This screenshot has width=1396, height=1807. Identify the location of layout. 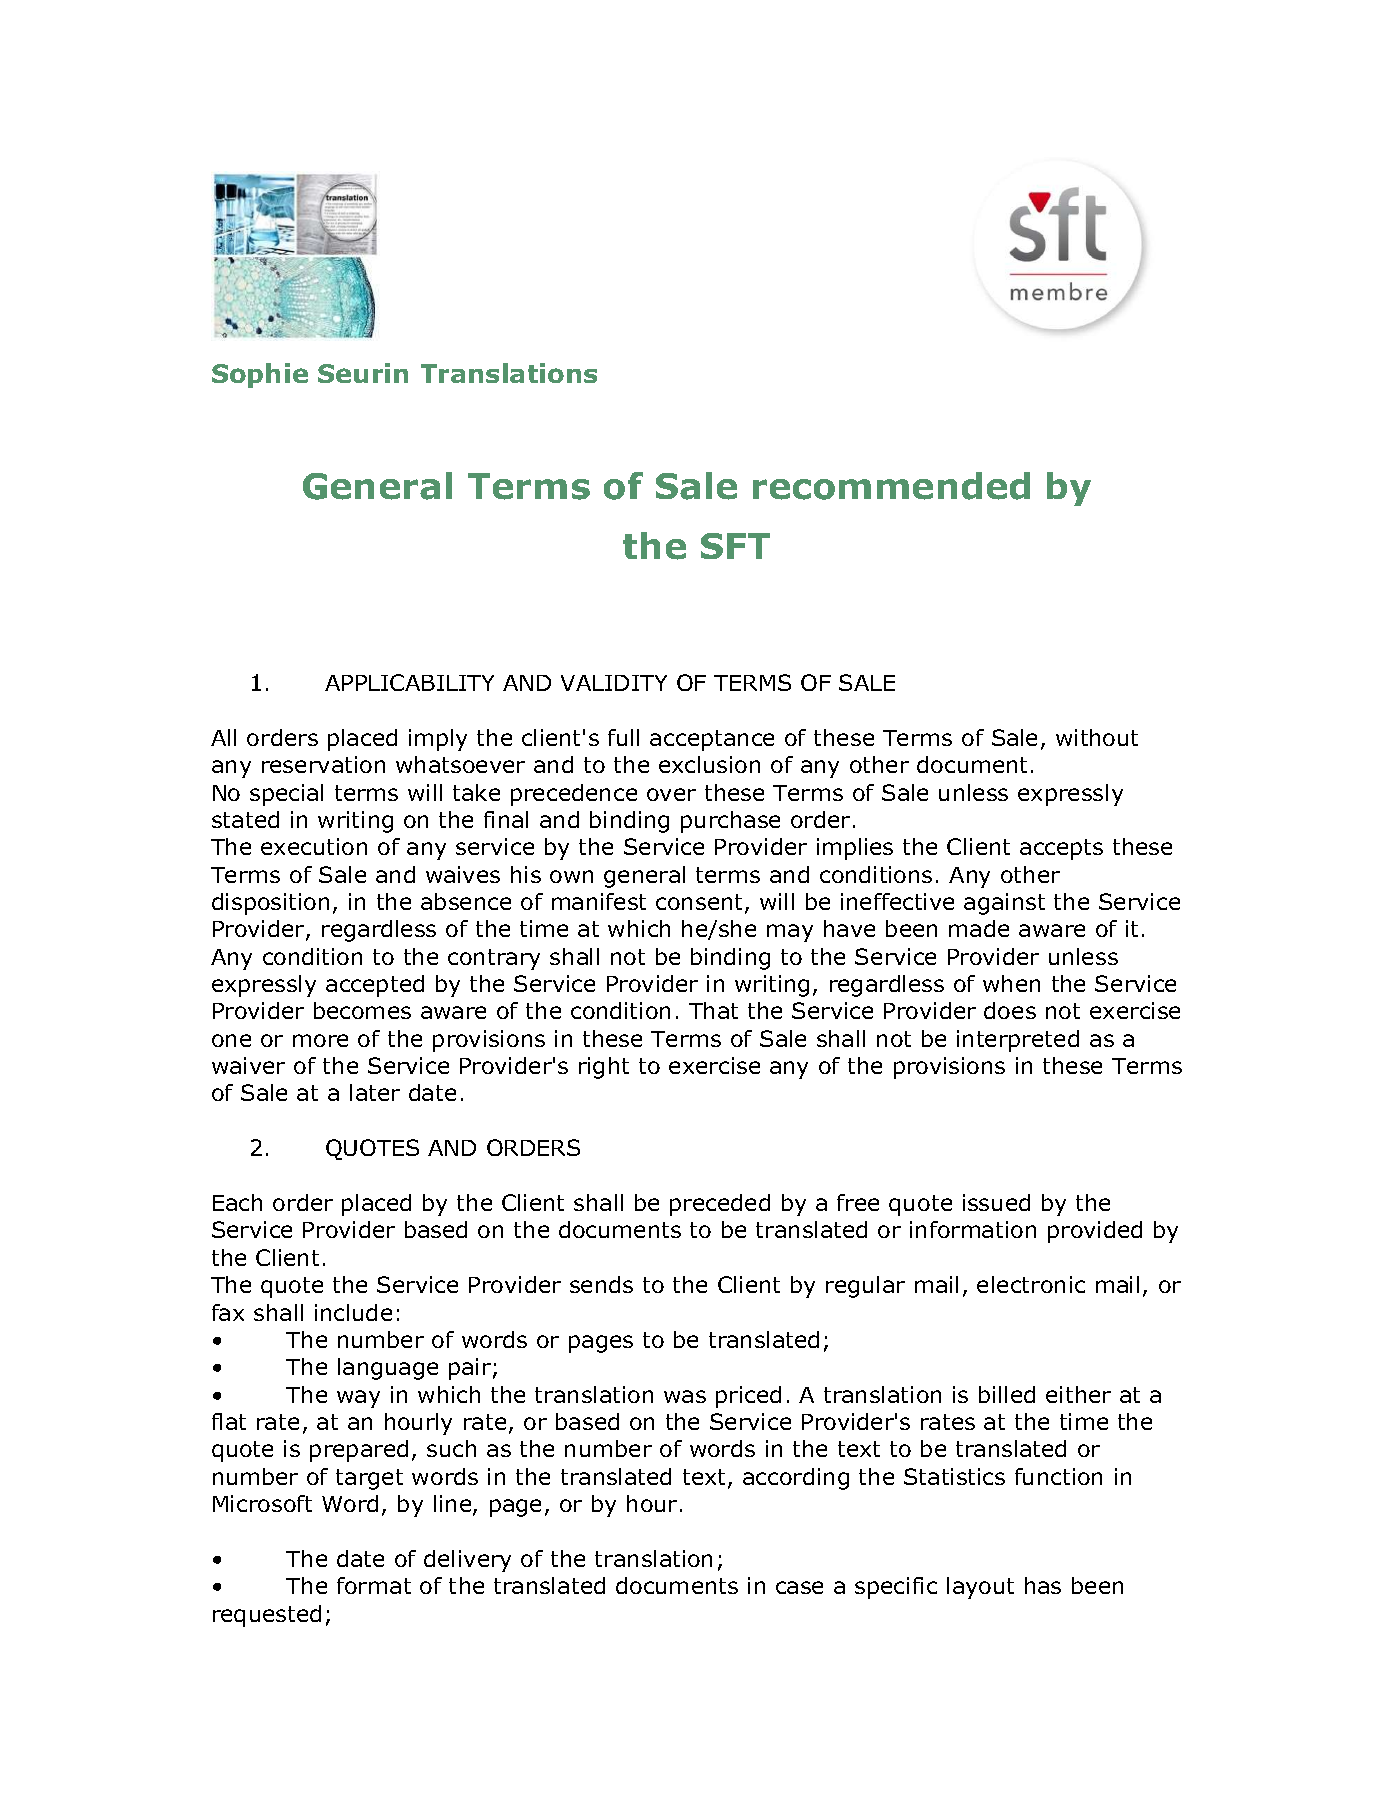
(980, 1588).
